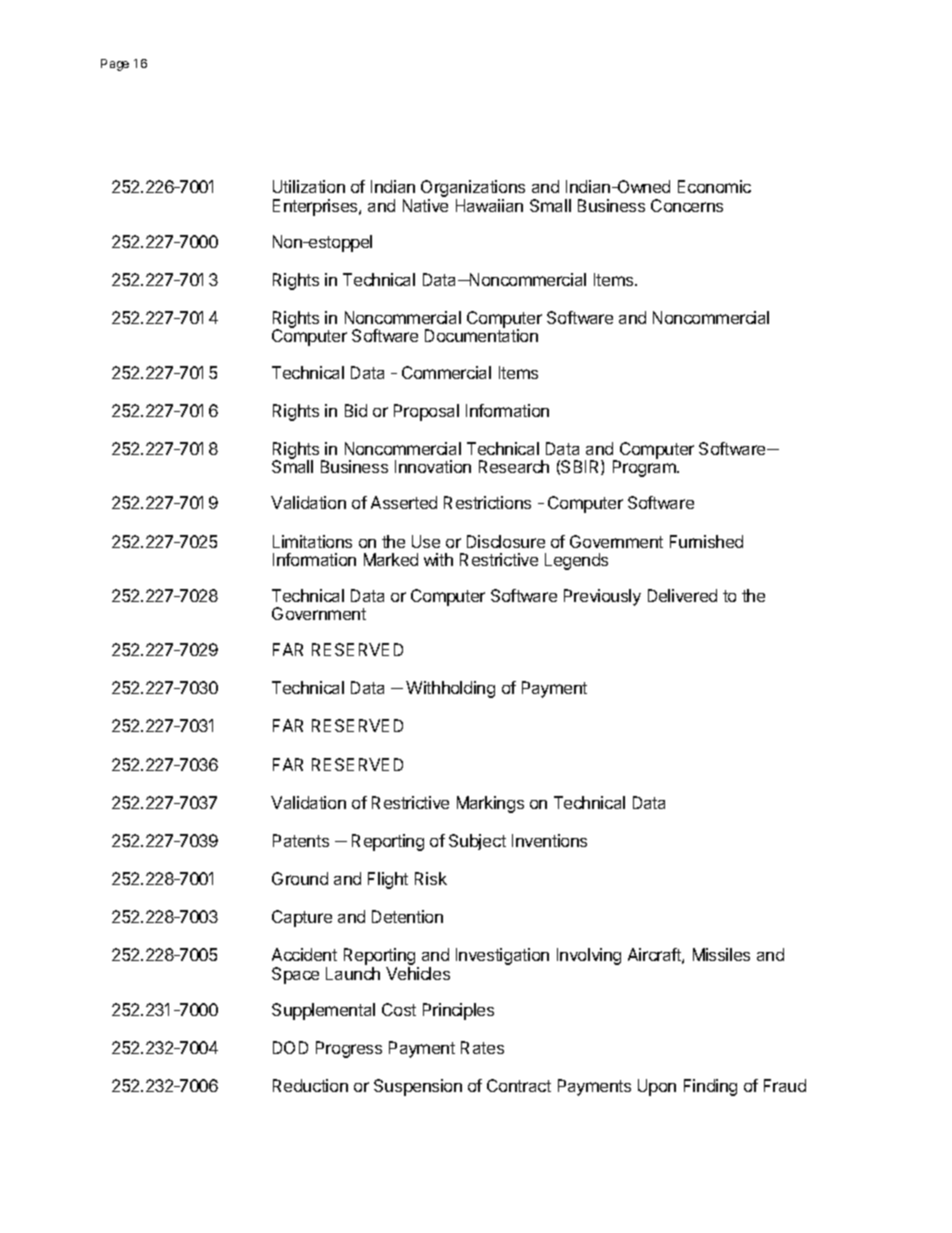 This screenshot has height=1233, width=952. What do you see at coordinates (710, 1087) in the screenshot?
I see `Finding` at bounding box center [710, 1087].
